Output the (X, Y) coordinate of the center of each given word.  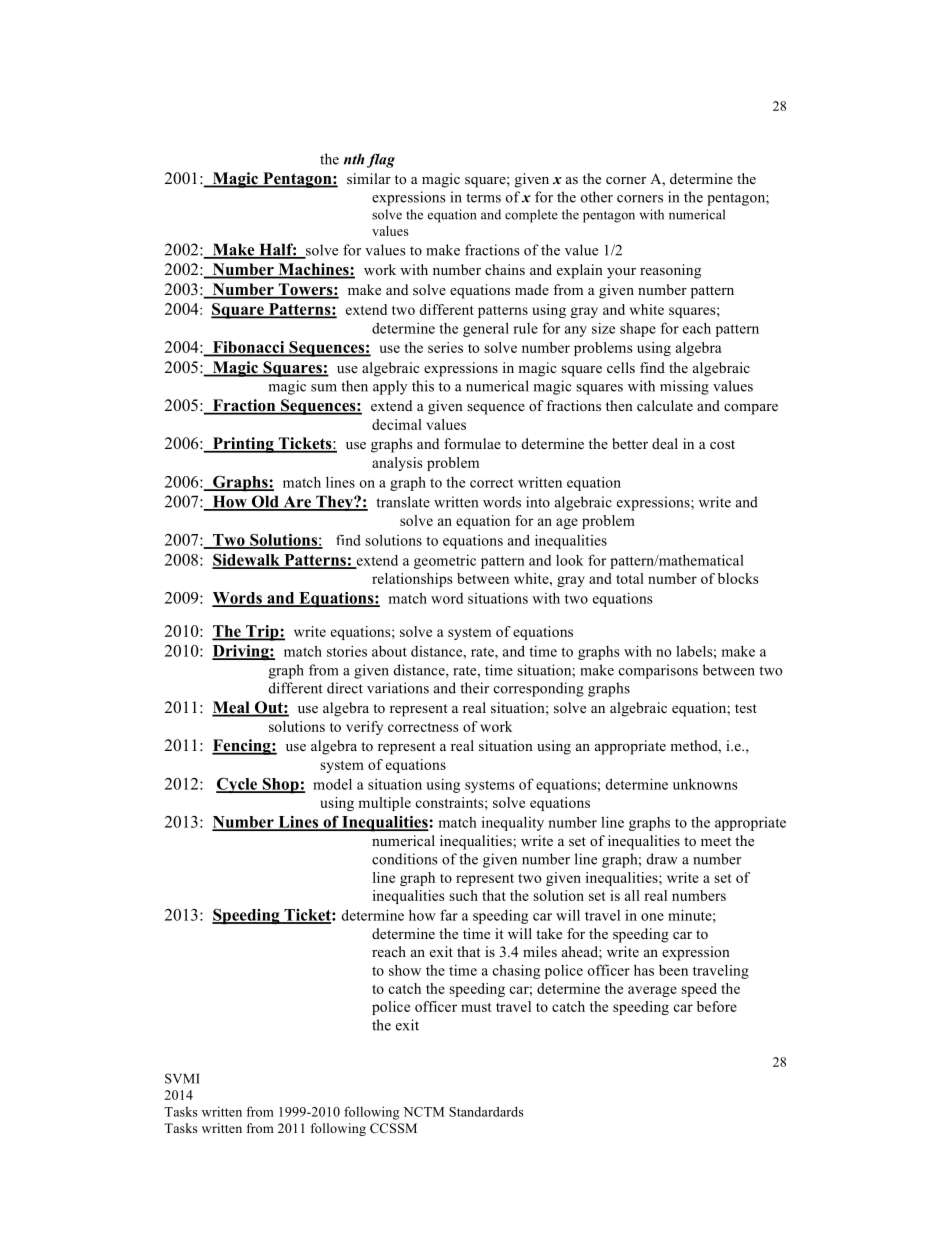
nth (354, 159)
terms (483, 198)
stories (347, 651)
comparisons (658, 671)
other (597, 197)
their (474, 688)
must (476, 1007)
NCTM (423, 1112)
